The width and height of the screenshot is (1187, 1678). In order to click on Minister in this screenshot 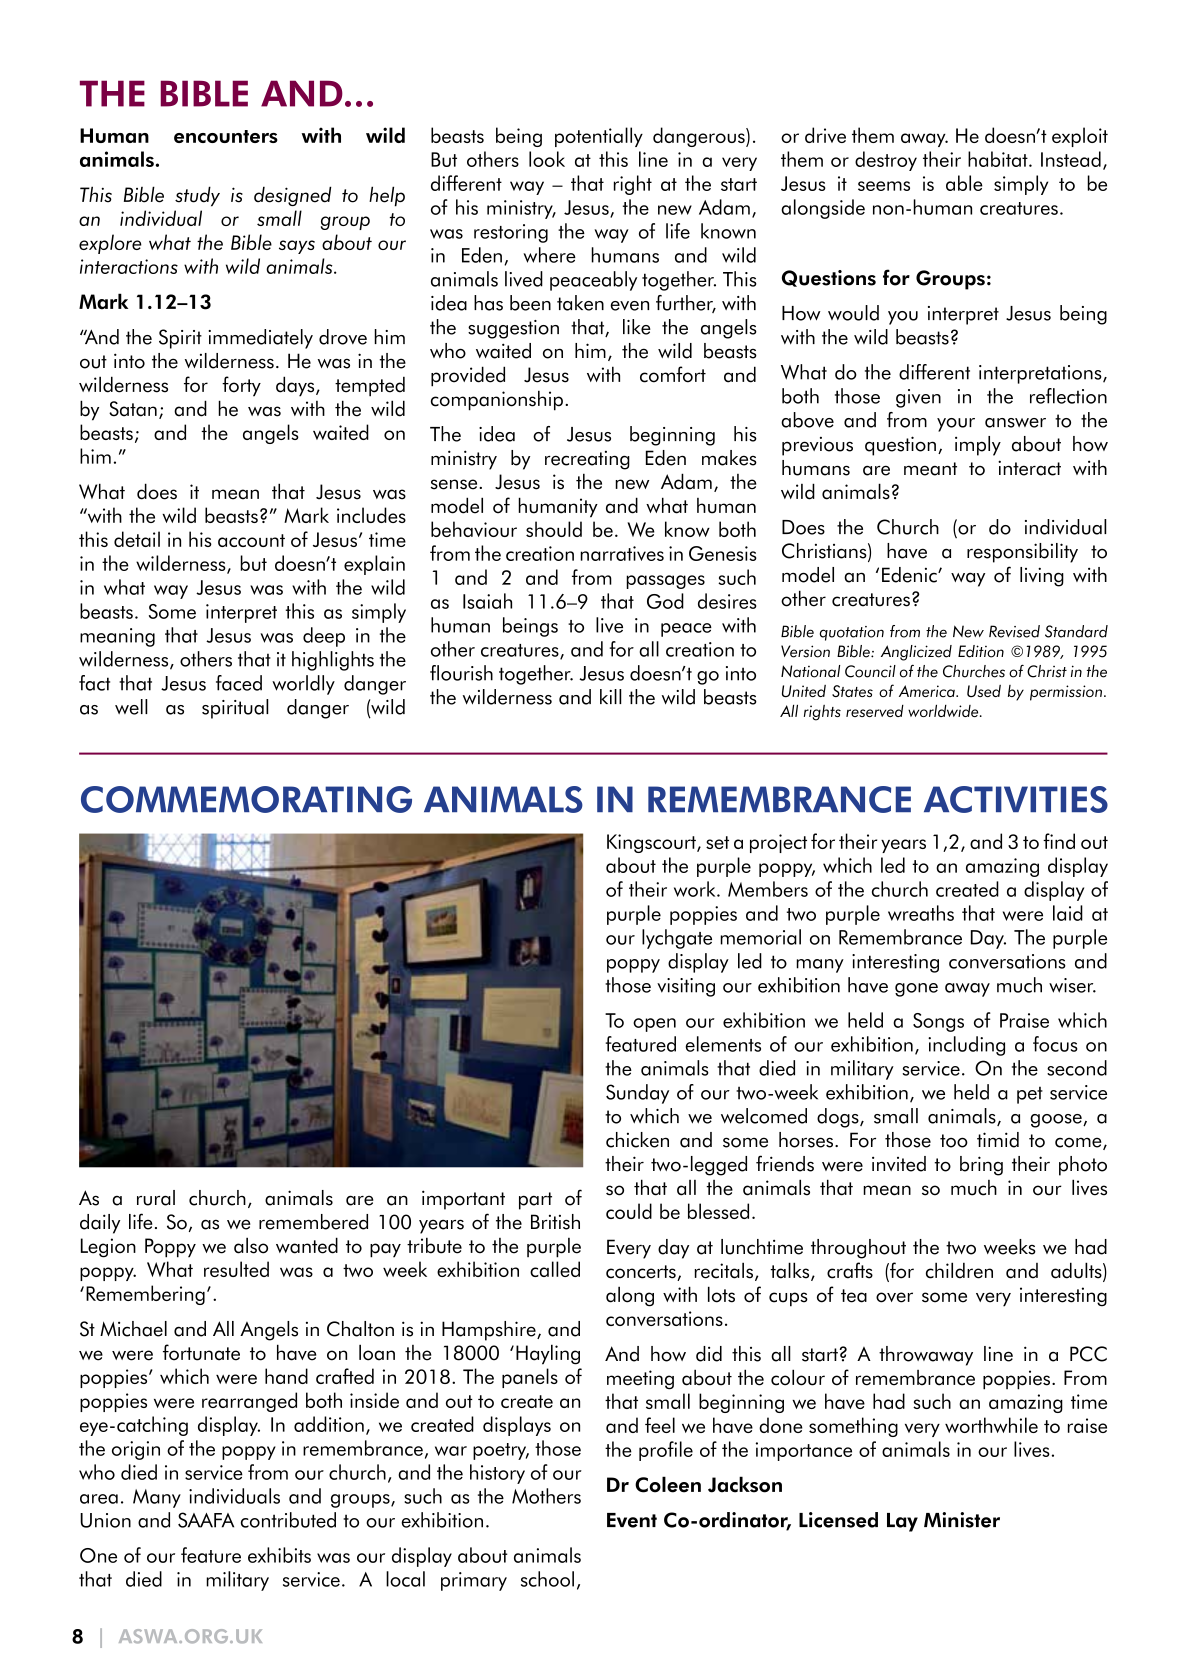, I will do `click(962, 1520)`.
